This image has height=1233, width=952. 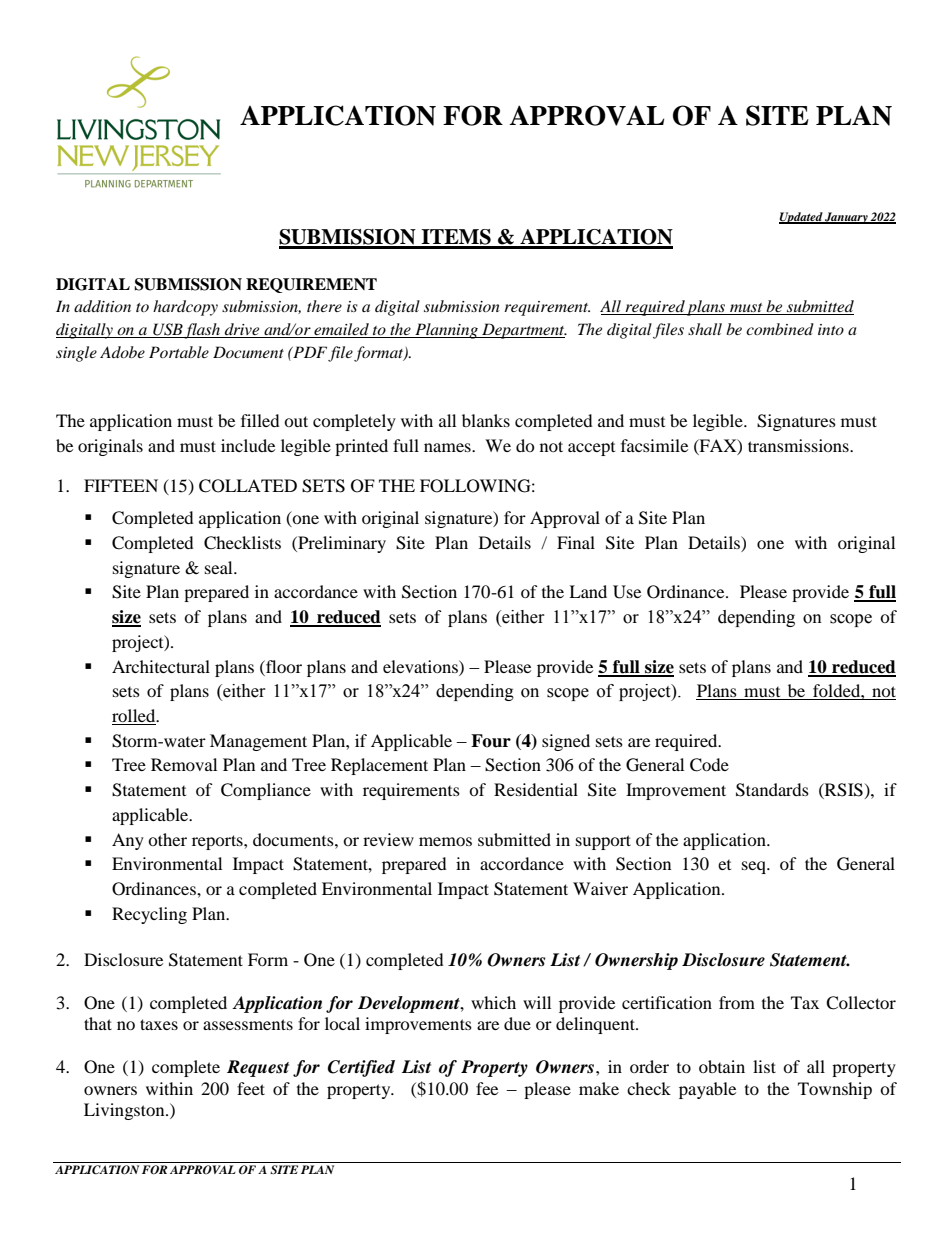 I want to click on Architectural, so click(x=161, y=666).
